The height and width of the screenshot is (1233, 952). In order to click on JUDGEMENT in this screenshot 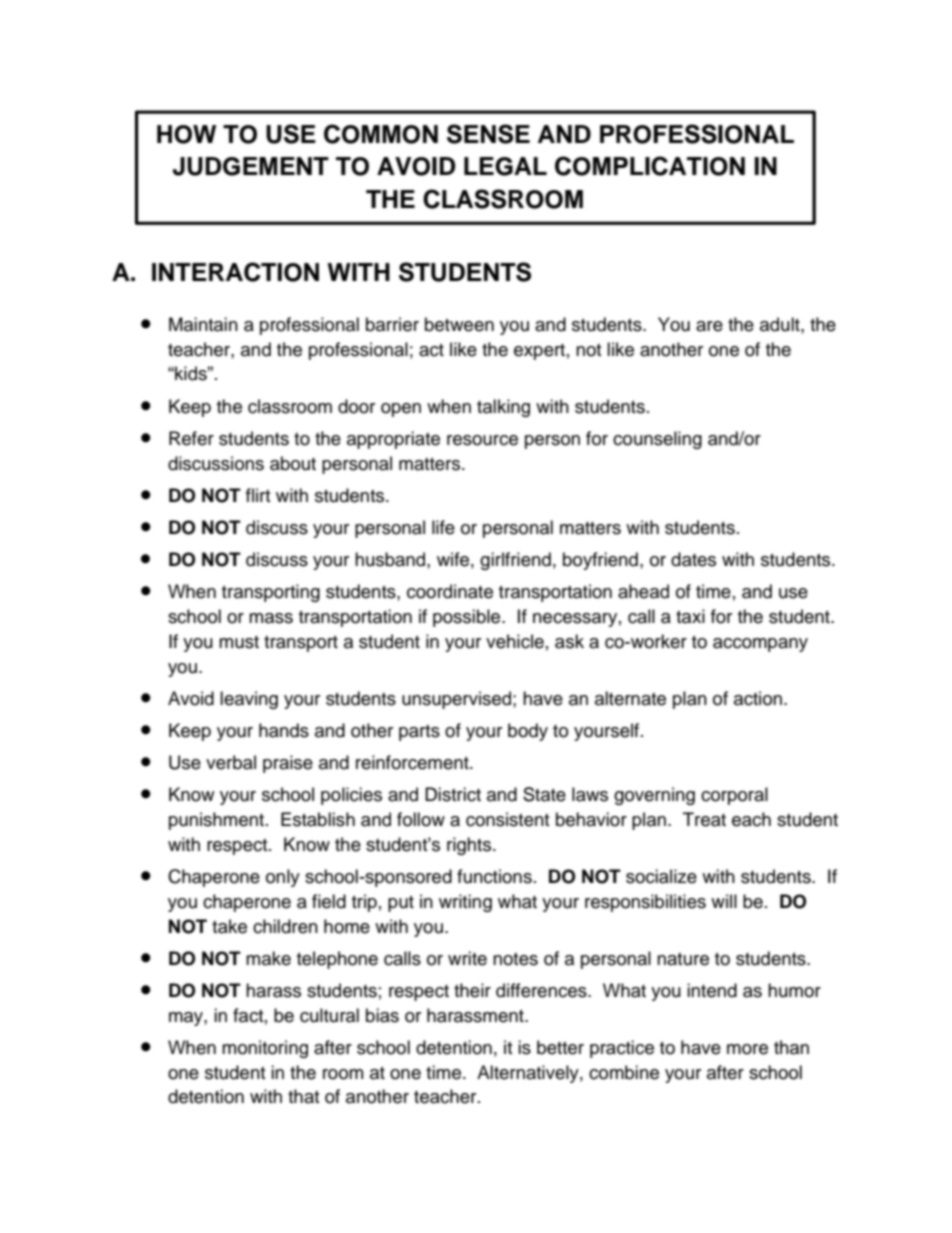, I will do `click(251, 166)`.
